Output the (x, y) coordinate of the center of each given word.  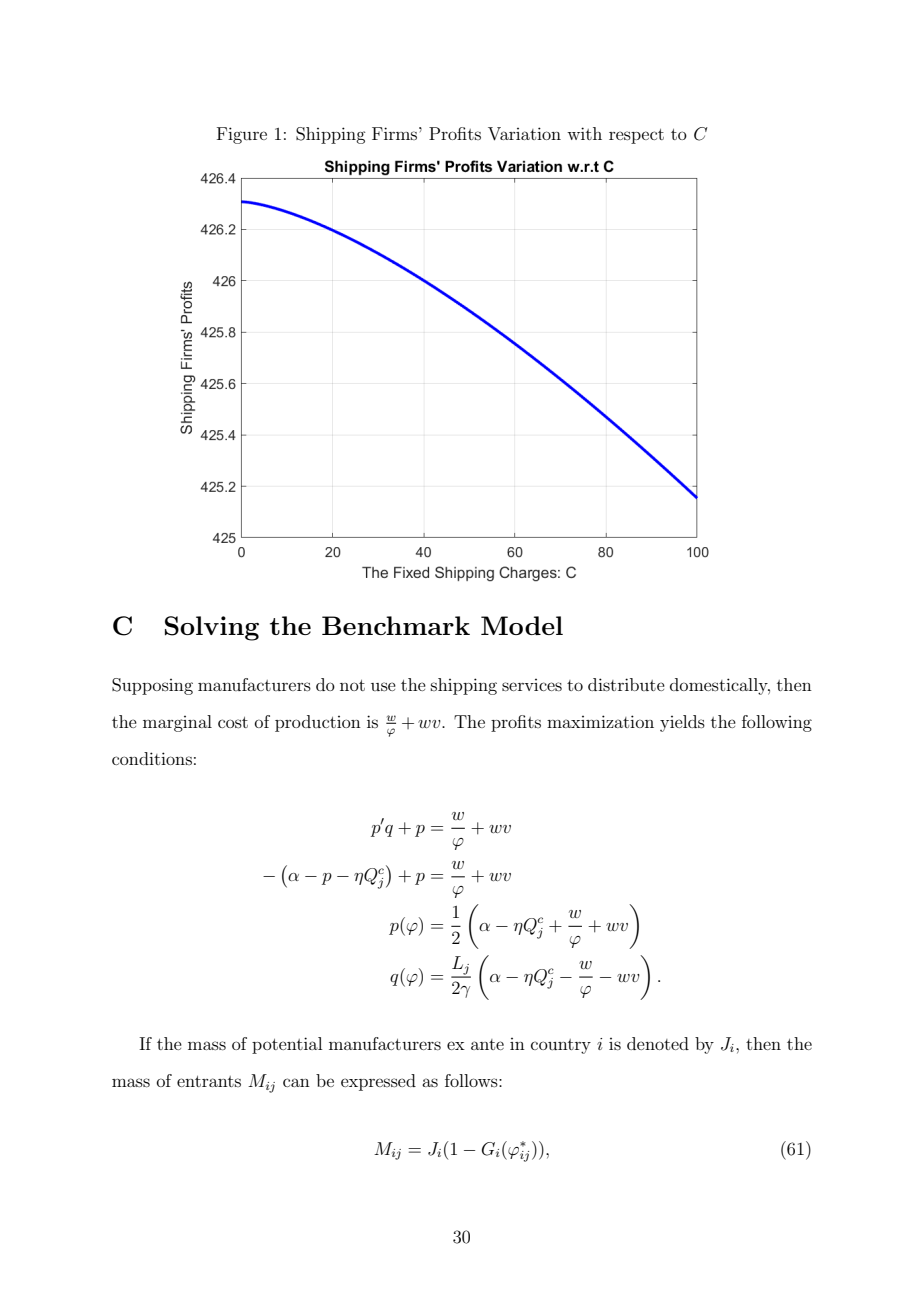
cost (233, 722)
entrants (209, 1081)
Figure (242, 135)
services (532, 685)
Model (522, 625)
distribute (626, 684)
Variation (524, 134)
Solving (212, 628)
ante (487, 1044)
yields (682, 723)
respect (636, 136)
